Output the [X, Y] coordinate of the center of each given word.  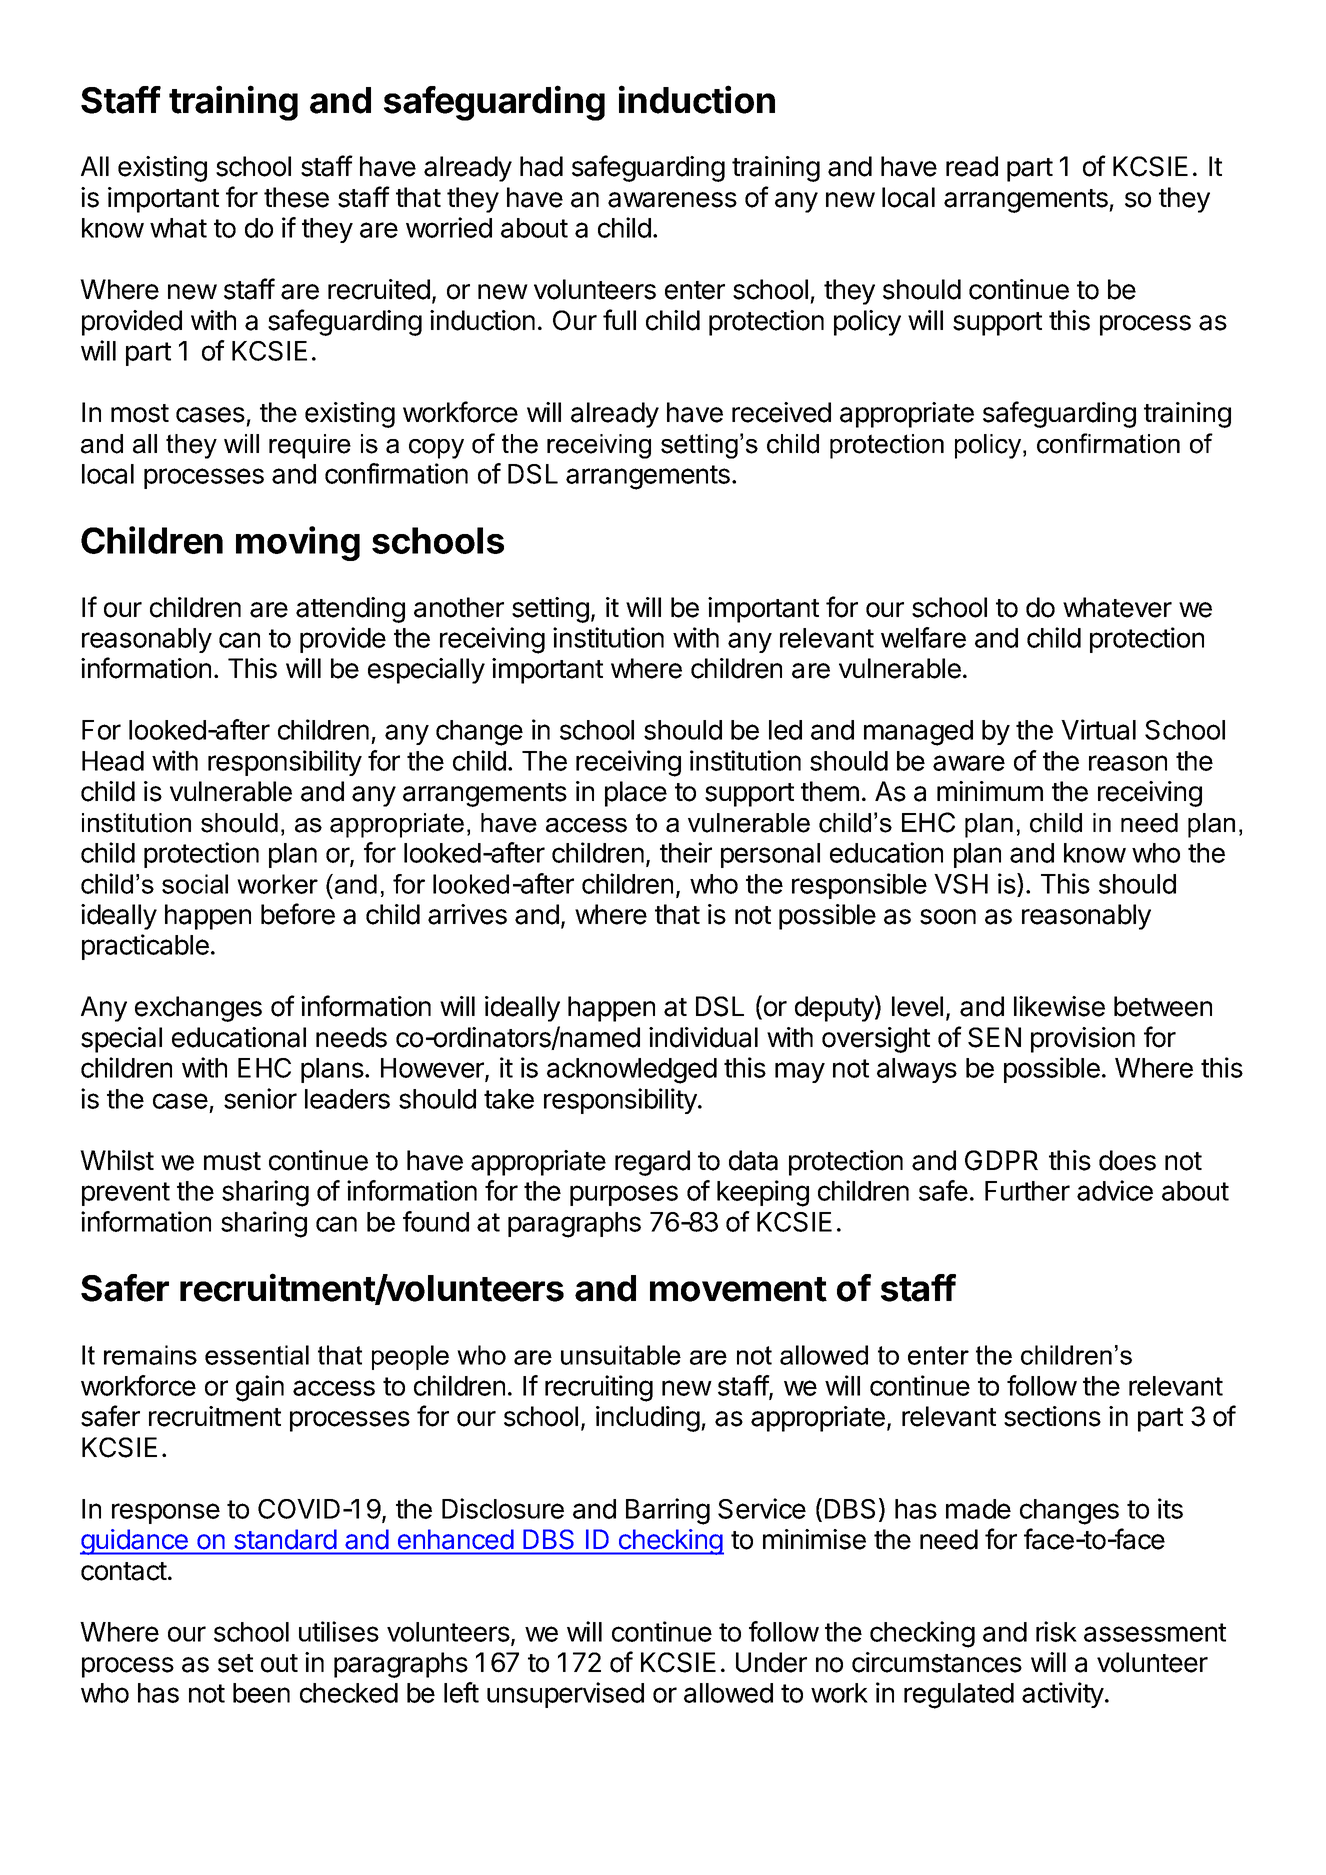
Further [1027, 1191]
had [541, 166]
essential [257, 1355]
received [781, 412]
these [296, 197]
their [686, 852]
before [298, 914]
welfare [923, 637]
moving [298, 543]
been [261, 1693]
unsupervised [565, 1695]
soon [948, 917]
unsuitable [621, 1355]
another [459, 607]
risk [1056, 1631]
